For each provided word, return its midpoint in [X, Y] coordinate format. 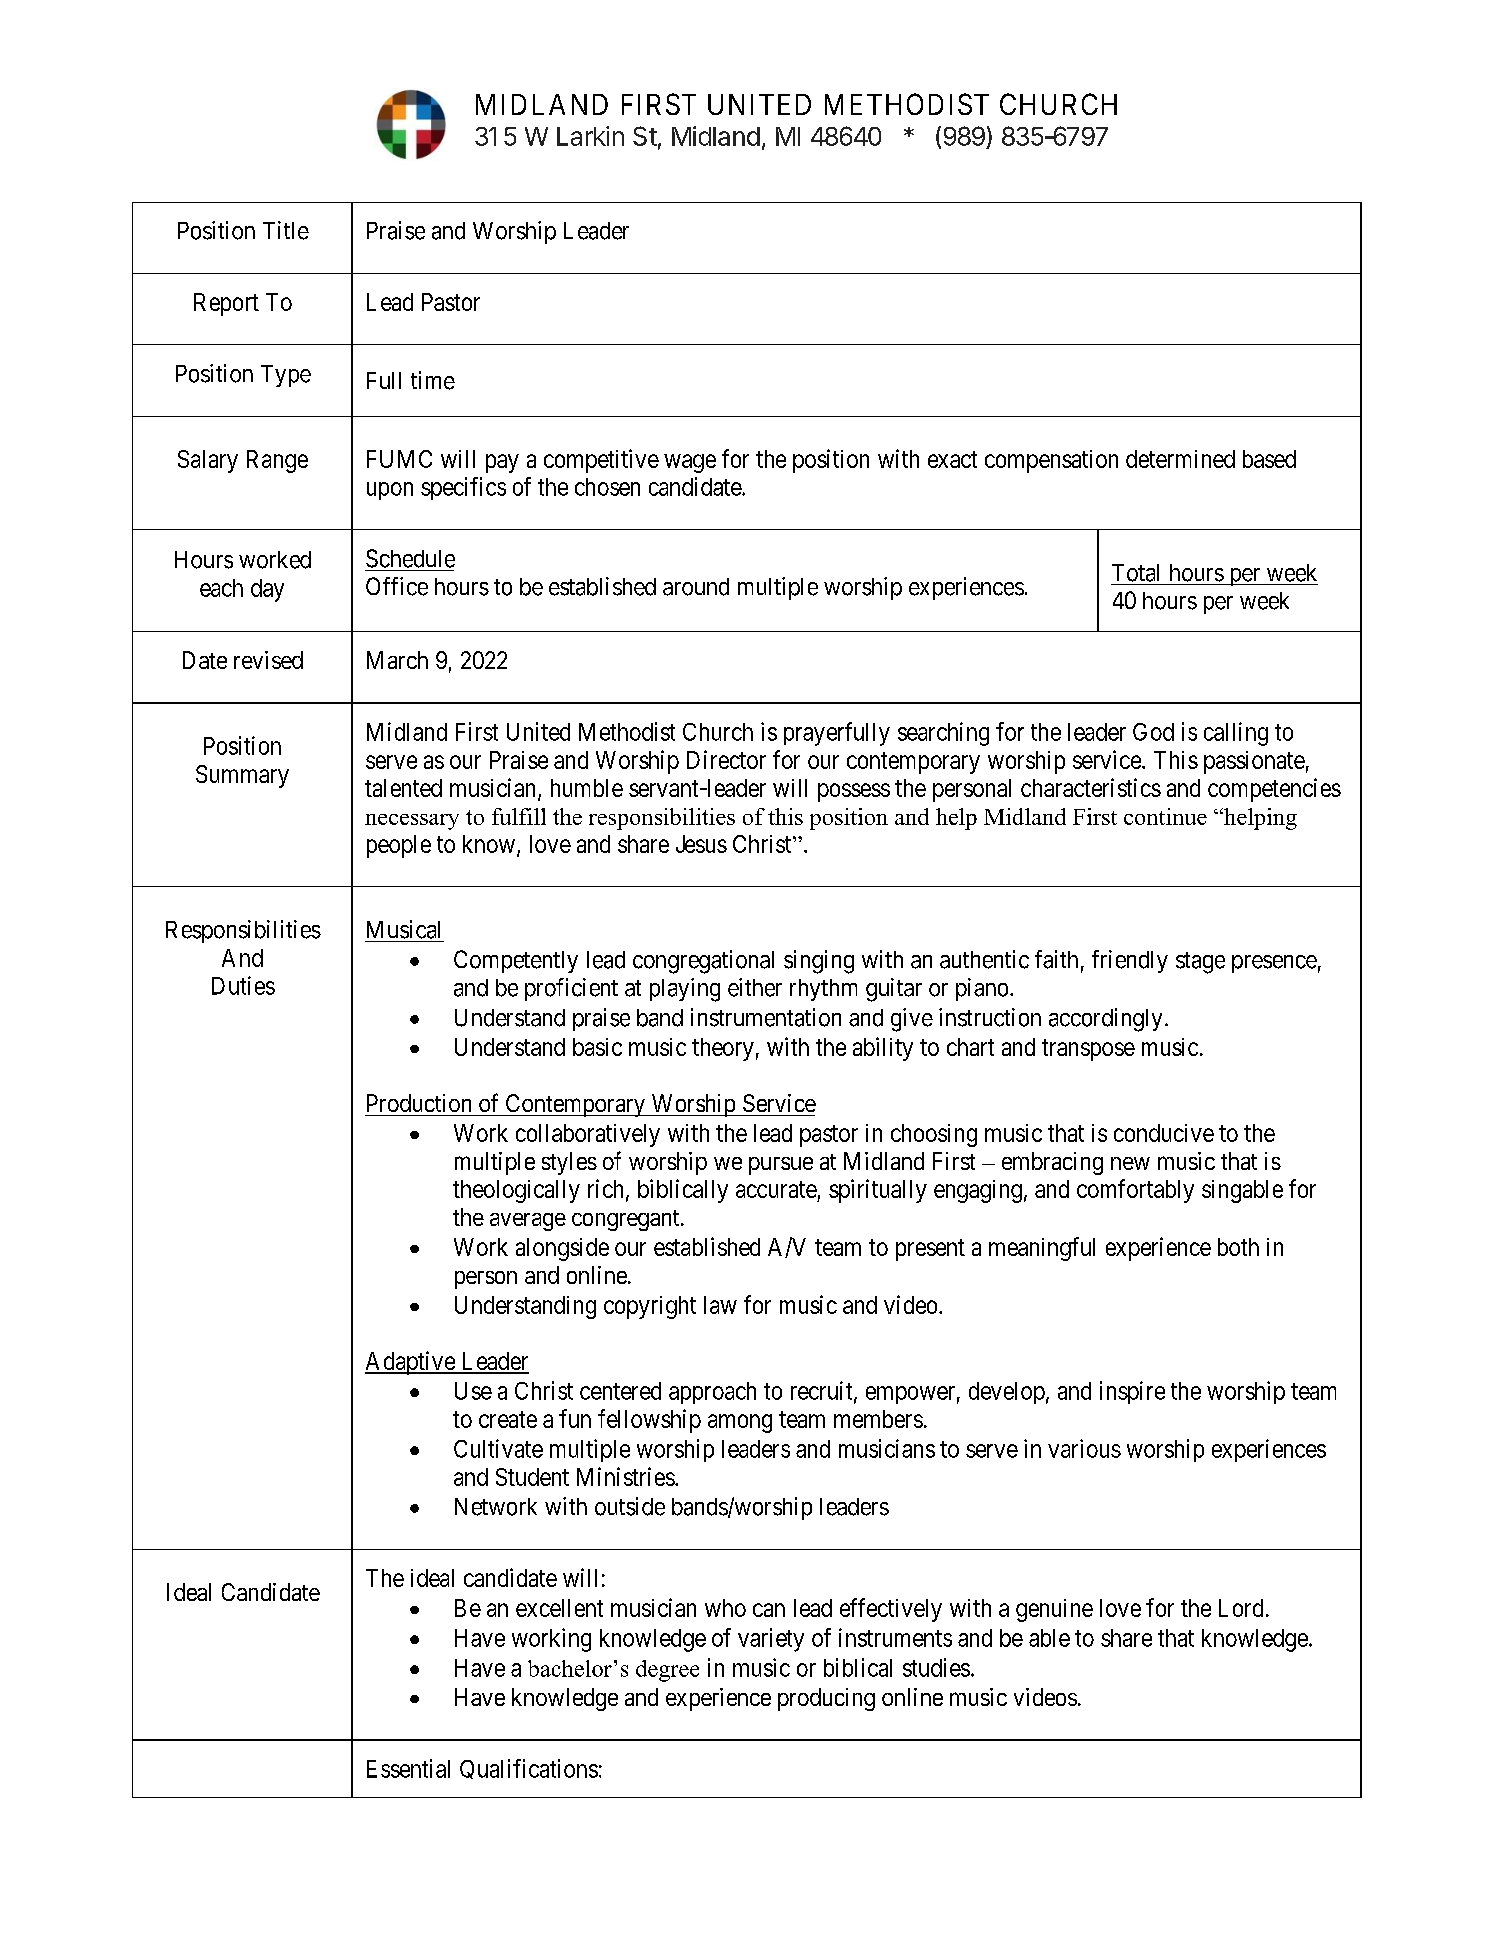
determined [1180, 459]
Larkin [590, 136]
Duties [243, 985]
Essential [408, 1768]
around [696, 587]
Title [286, 230]
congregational [703, 962]
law [720, 1305]
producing [826, 1699]
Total [1135, 573]
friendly [1130, 961]
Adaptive [411, 1363]
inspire [1132, 1392]
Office [397, 586]
